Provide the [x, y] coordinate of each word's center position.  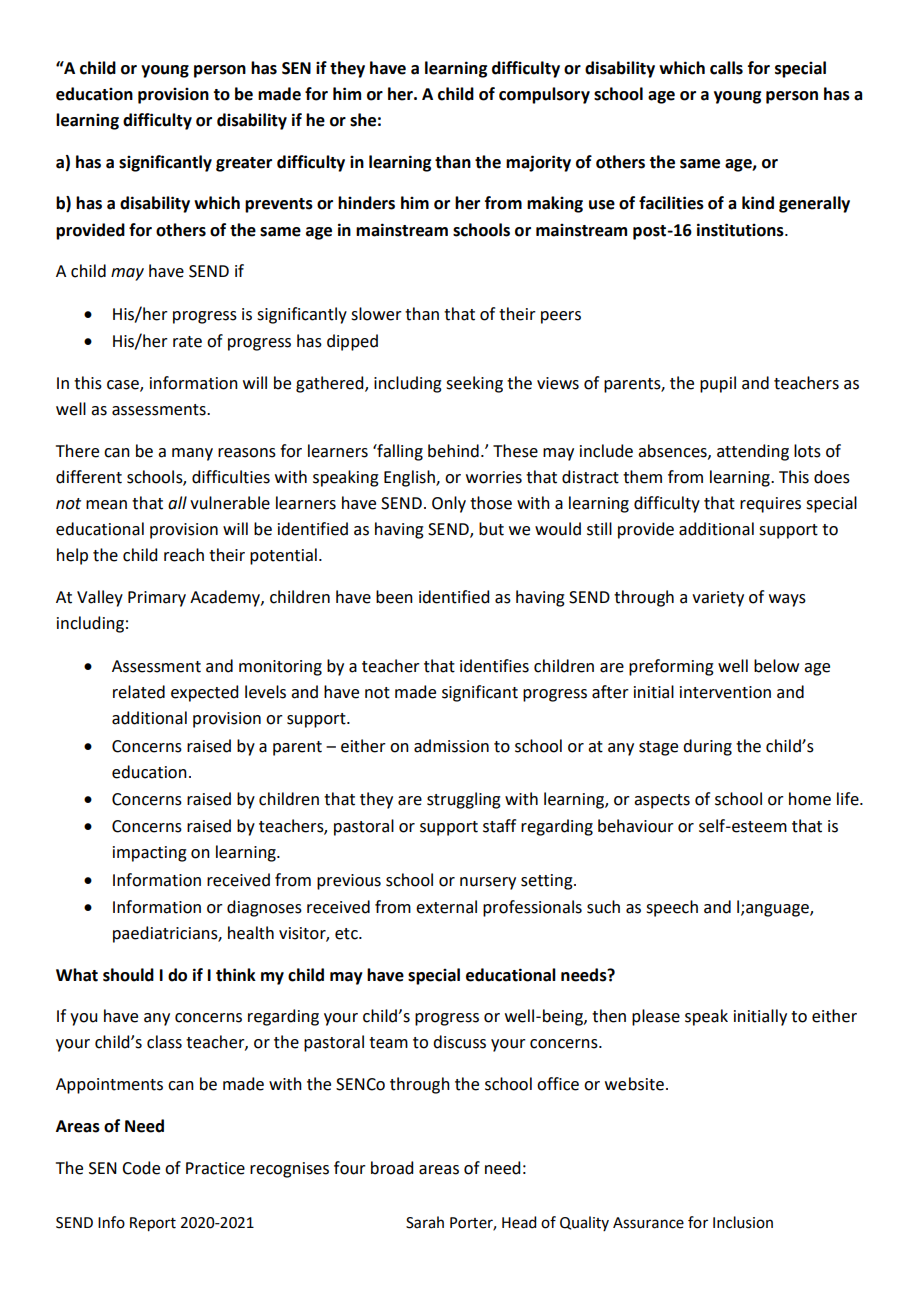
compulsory [544, 95]
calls [726, 68]
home [810, 799]
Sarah [425, 1222]
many [192, 454]
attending [753, 452]
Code [141, 1168]
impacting [150, 854]
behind [453, 451]
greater [244, 164]
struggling [464, 800]
